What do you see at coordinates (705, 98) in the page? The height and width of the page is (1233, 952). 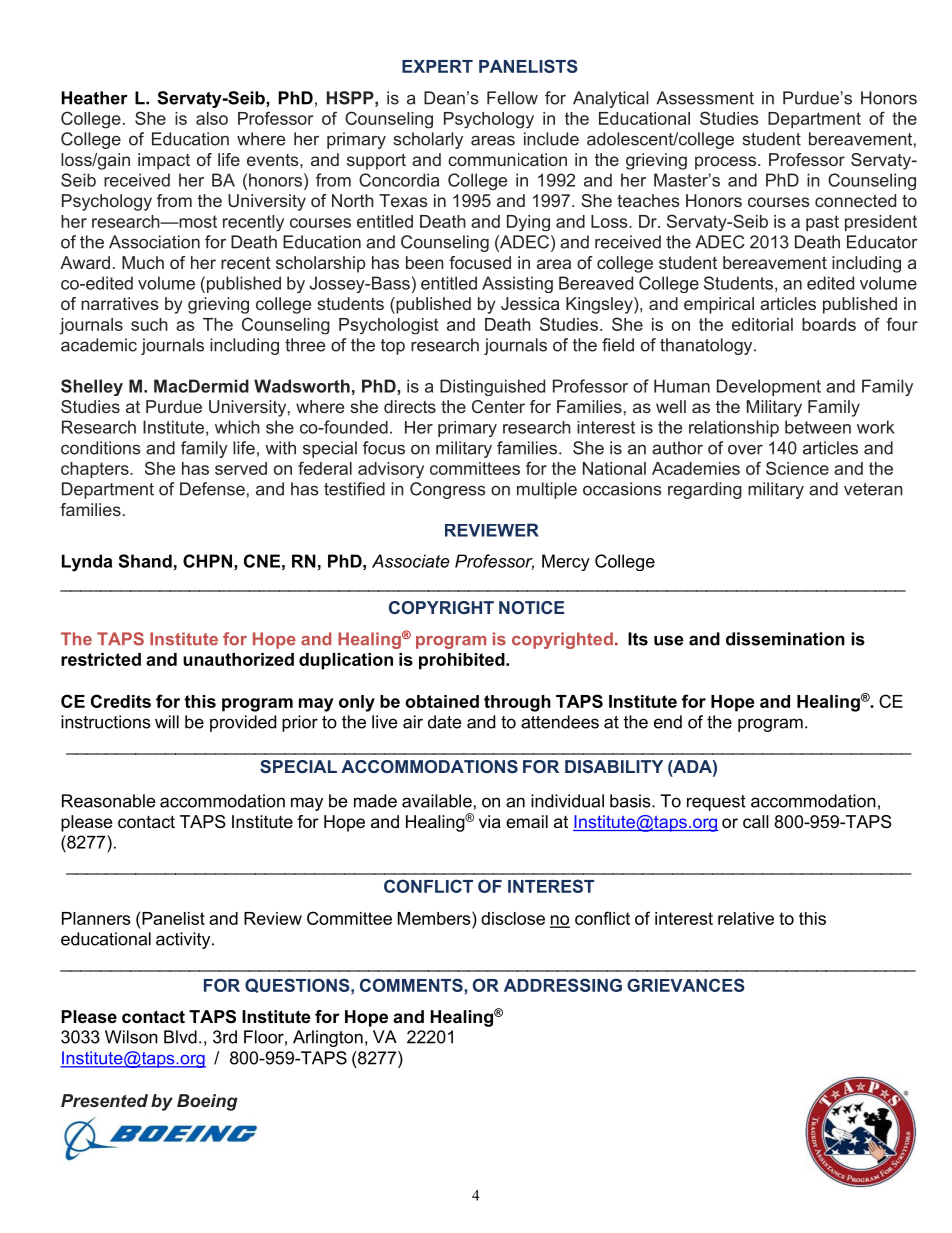 I see `Assessment` at bounding box center [705, 98].
